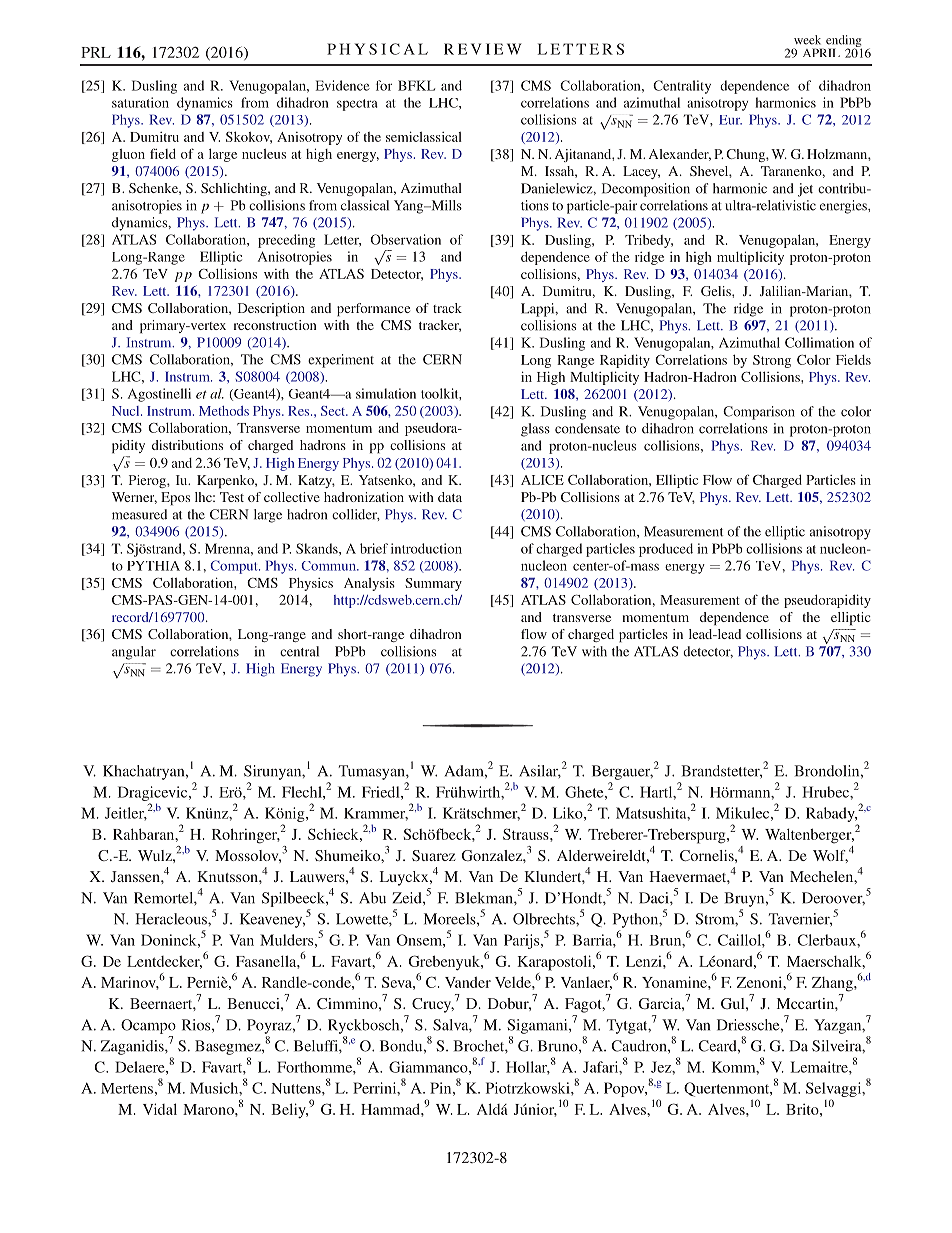 This document has width=952, height=1233. I want to click on Description, so click(271, 309).
